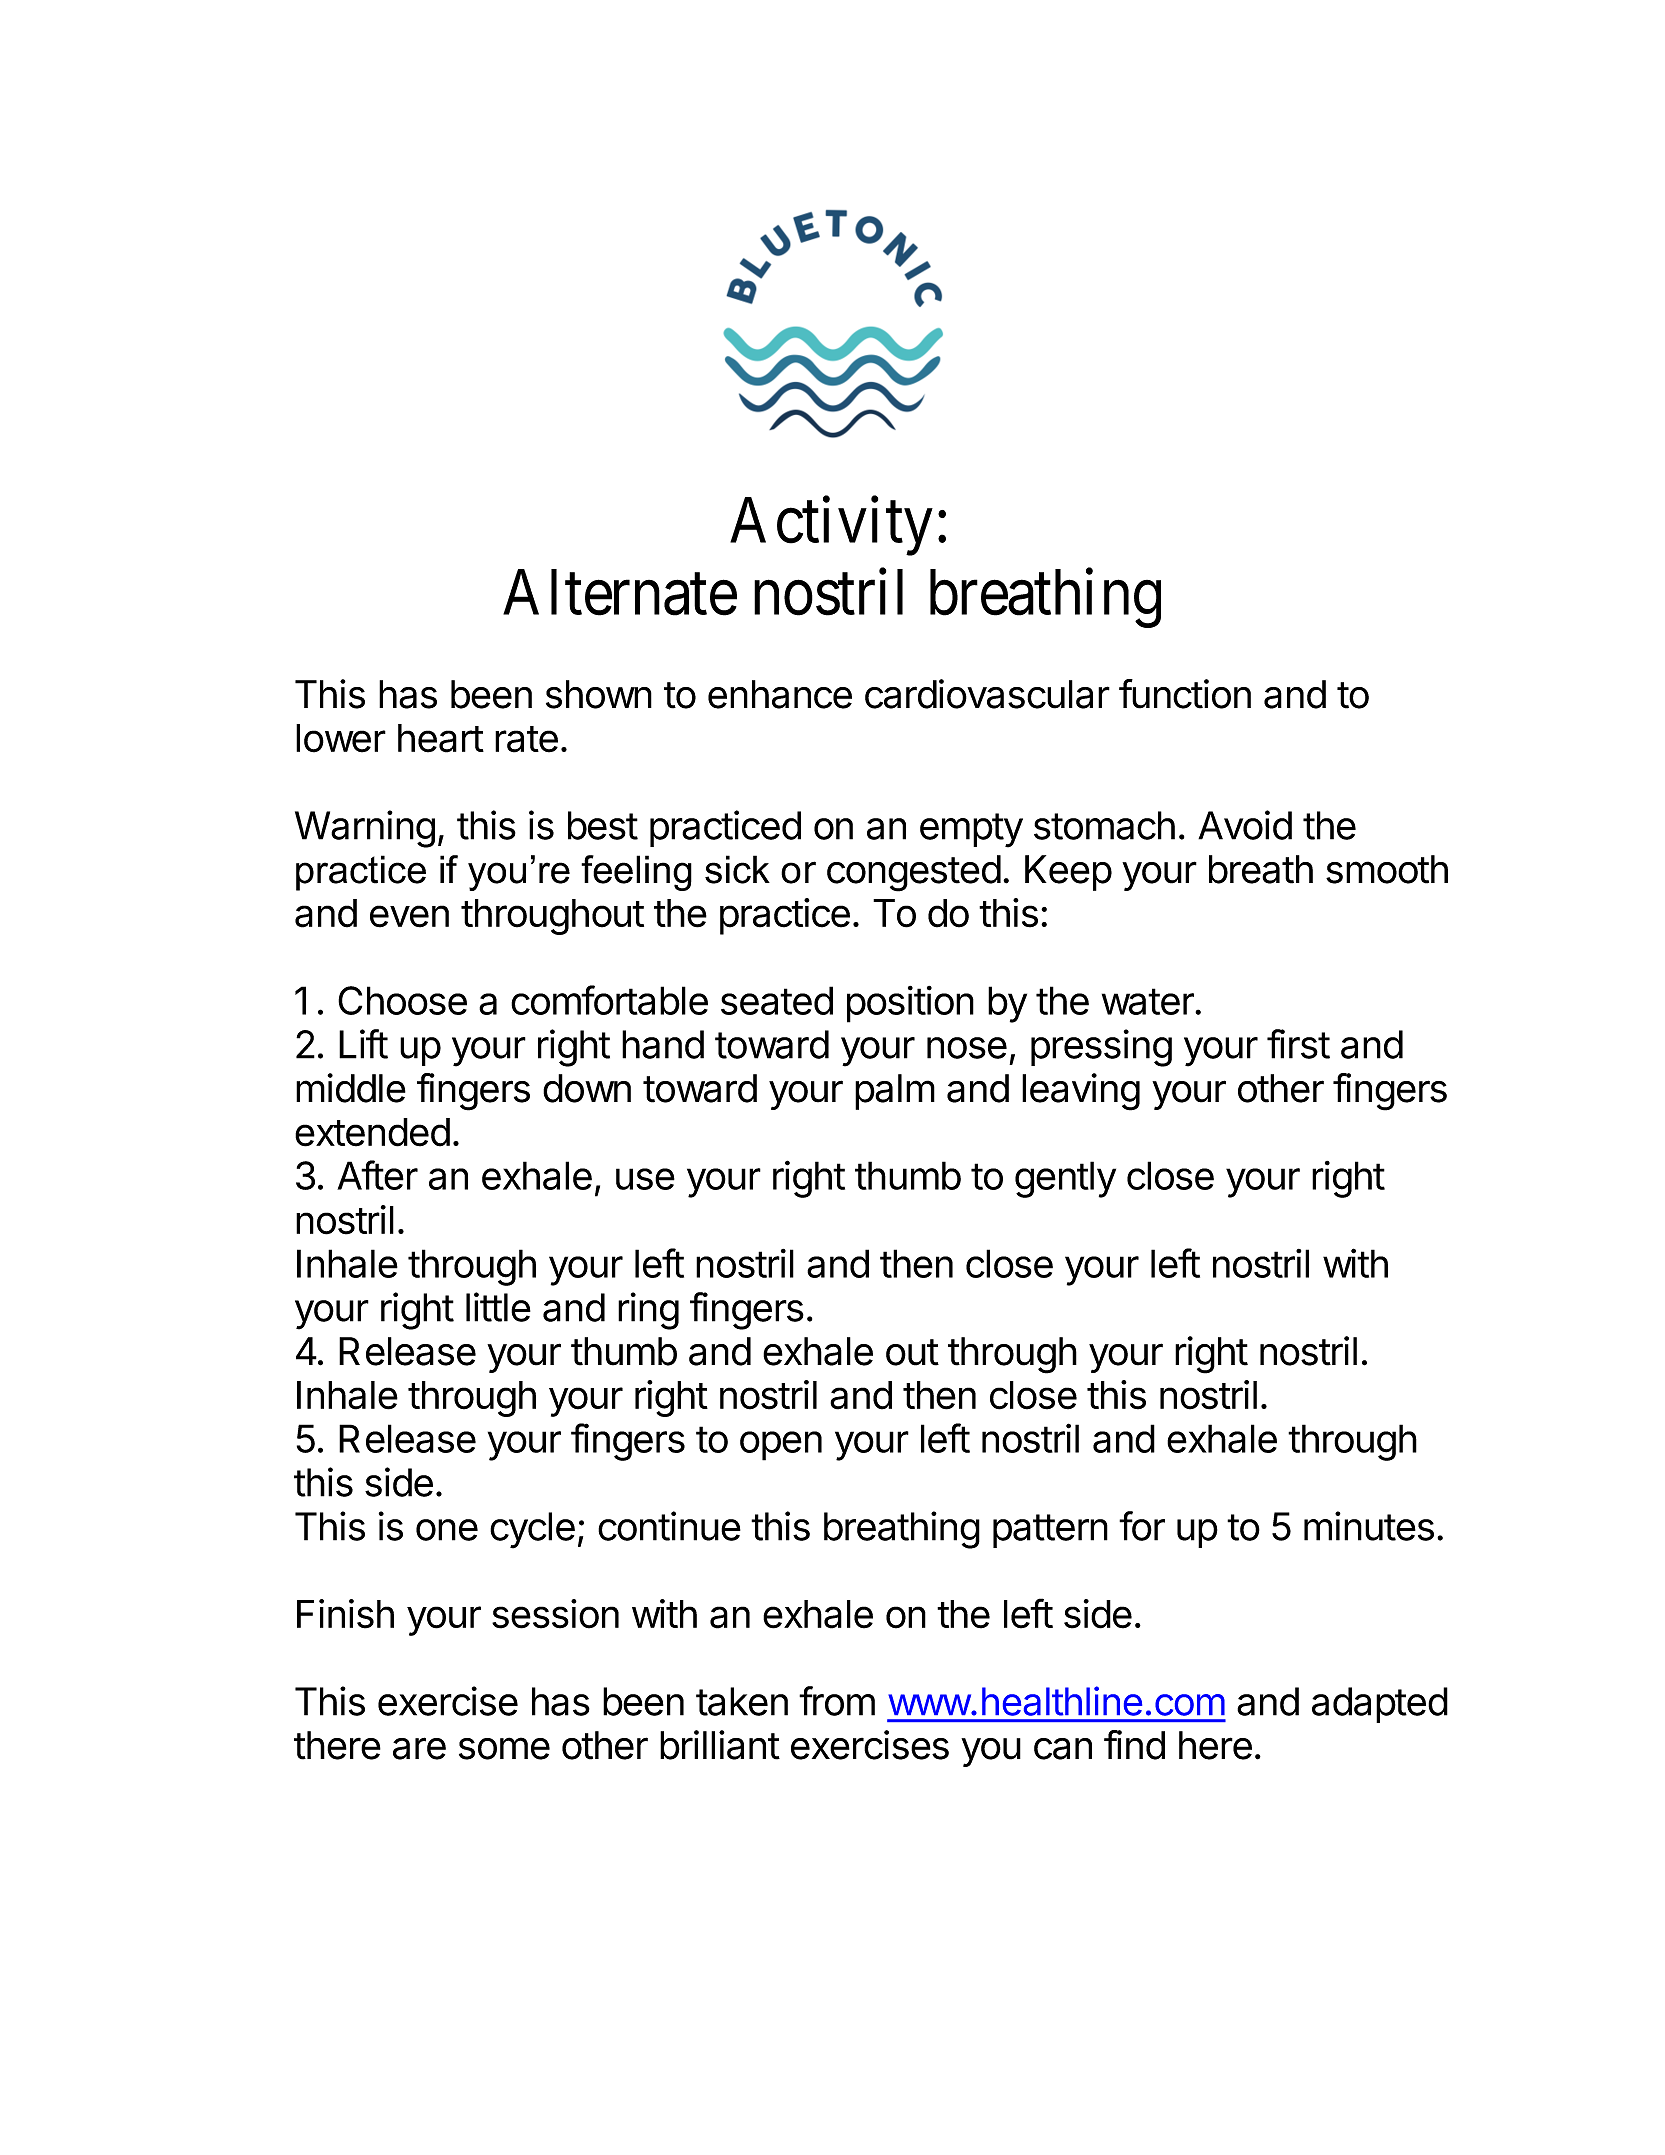  What do you see at coordinates (402, 1000) in the image?
I see `Choose` at bounding box center [402, 1000].
